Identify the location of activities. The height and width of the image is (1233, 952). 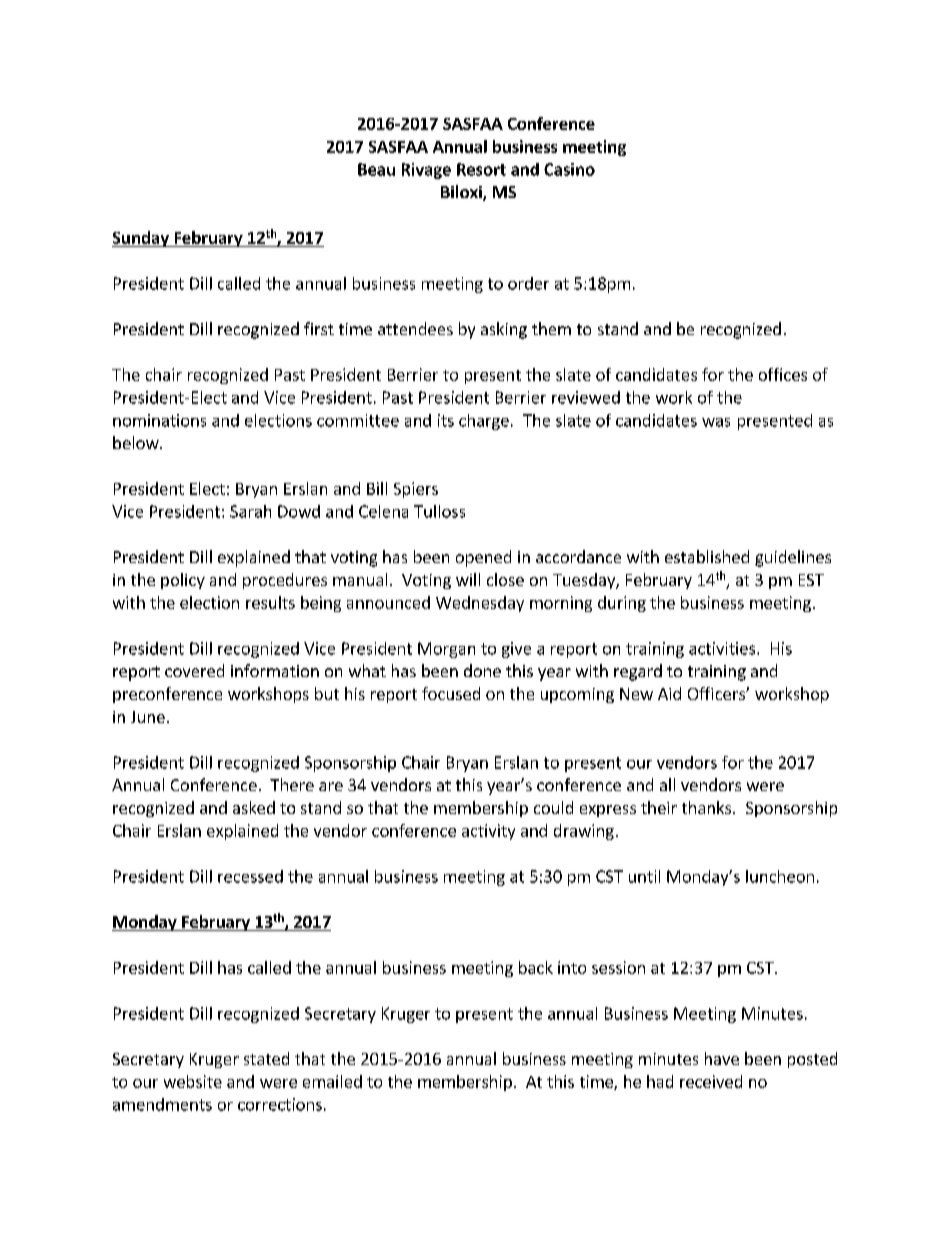
(723, 648).
